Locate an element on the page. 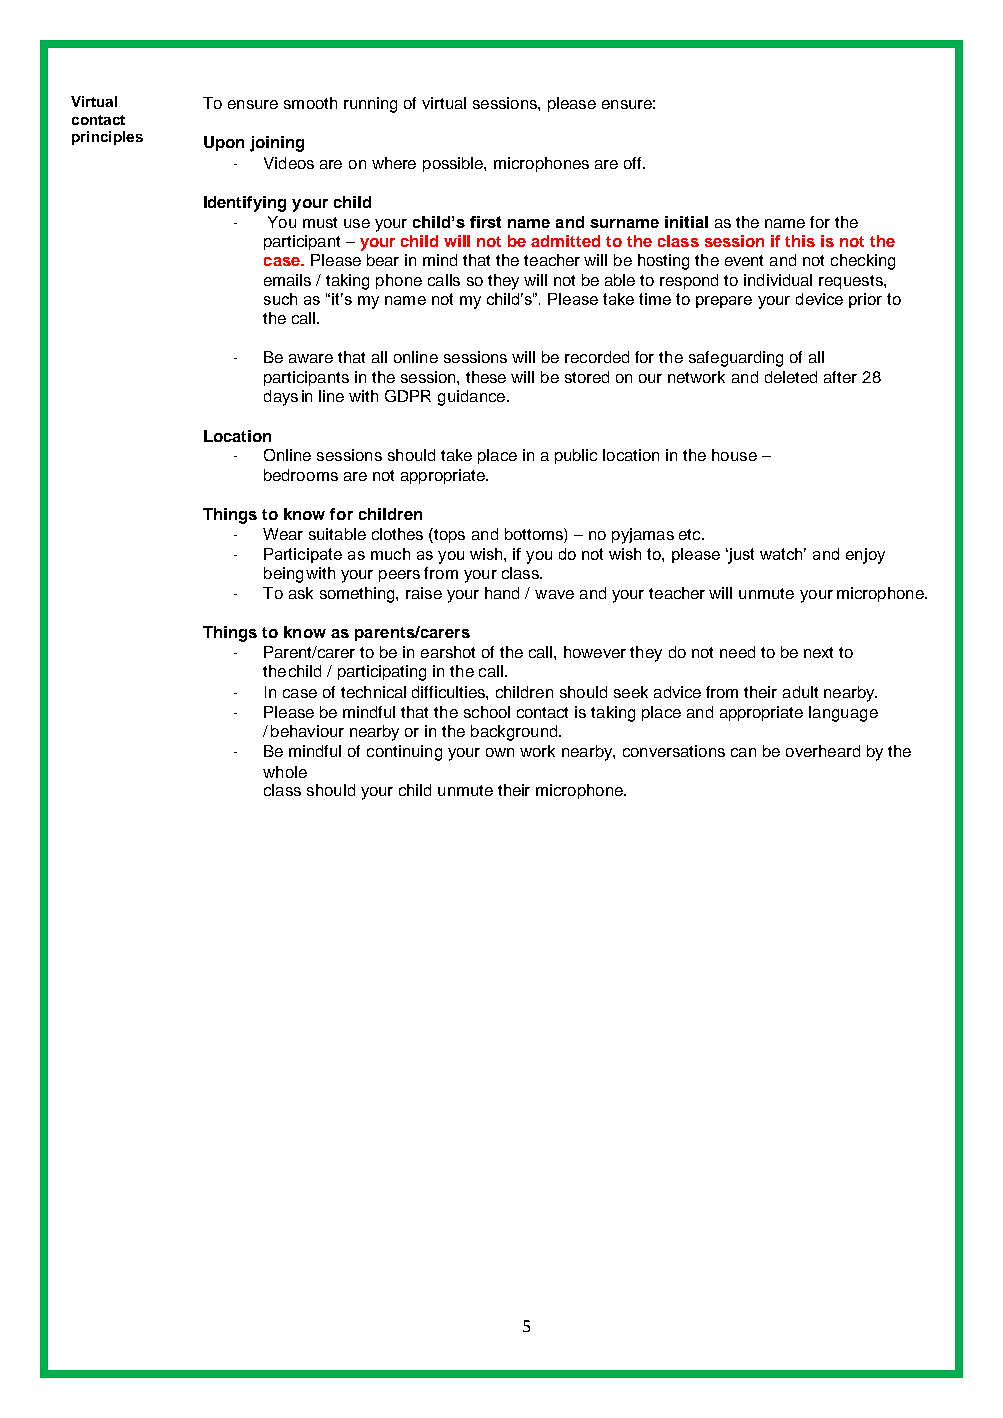 The height and width of the image is (1418, 1003). Upon is located at coordinates (224, 143).
